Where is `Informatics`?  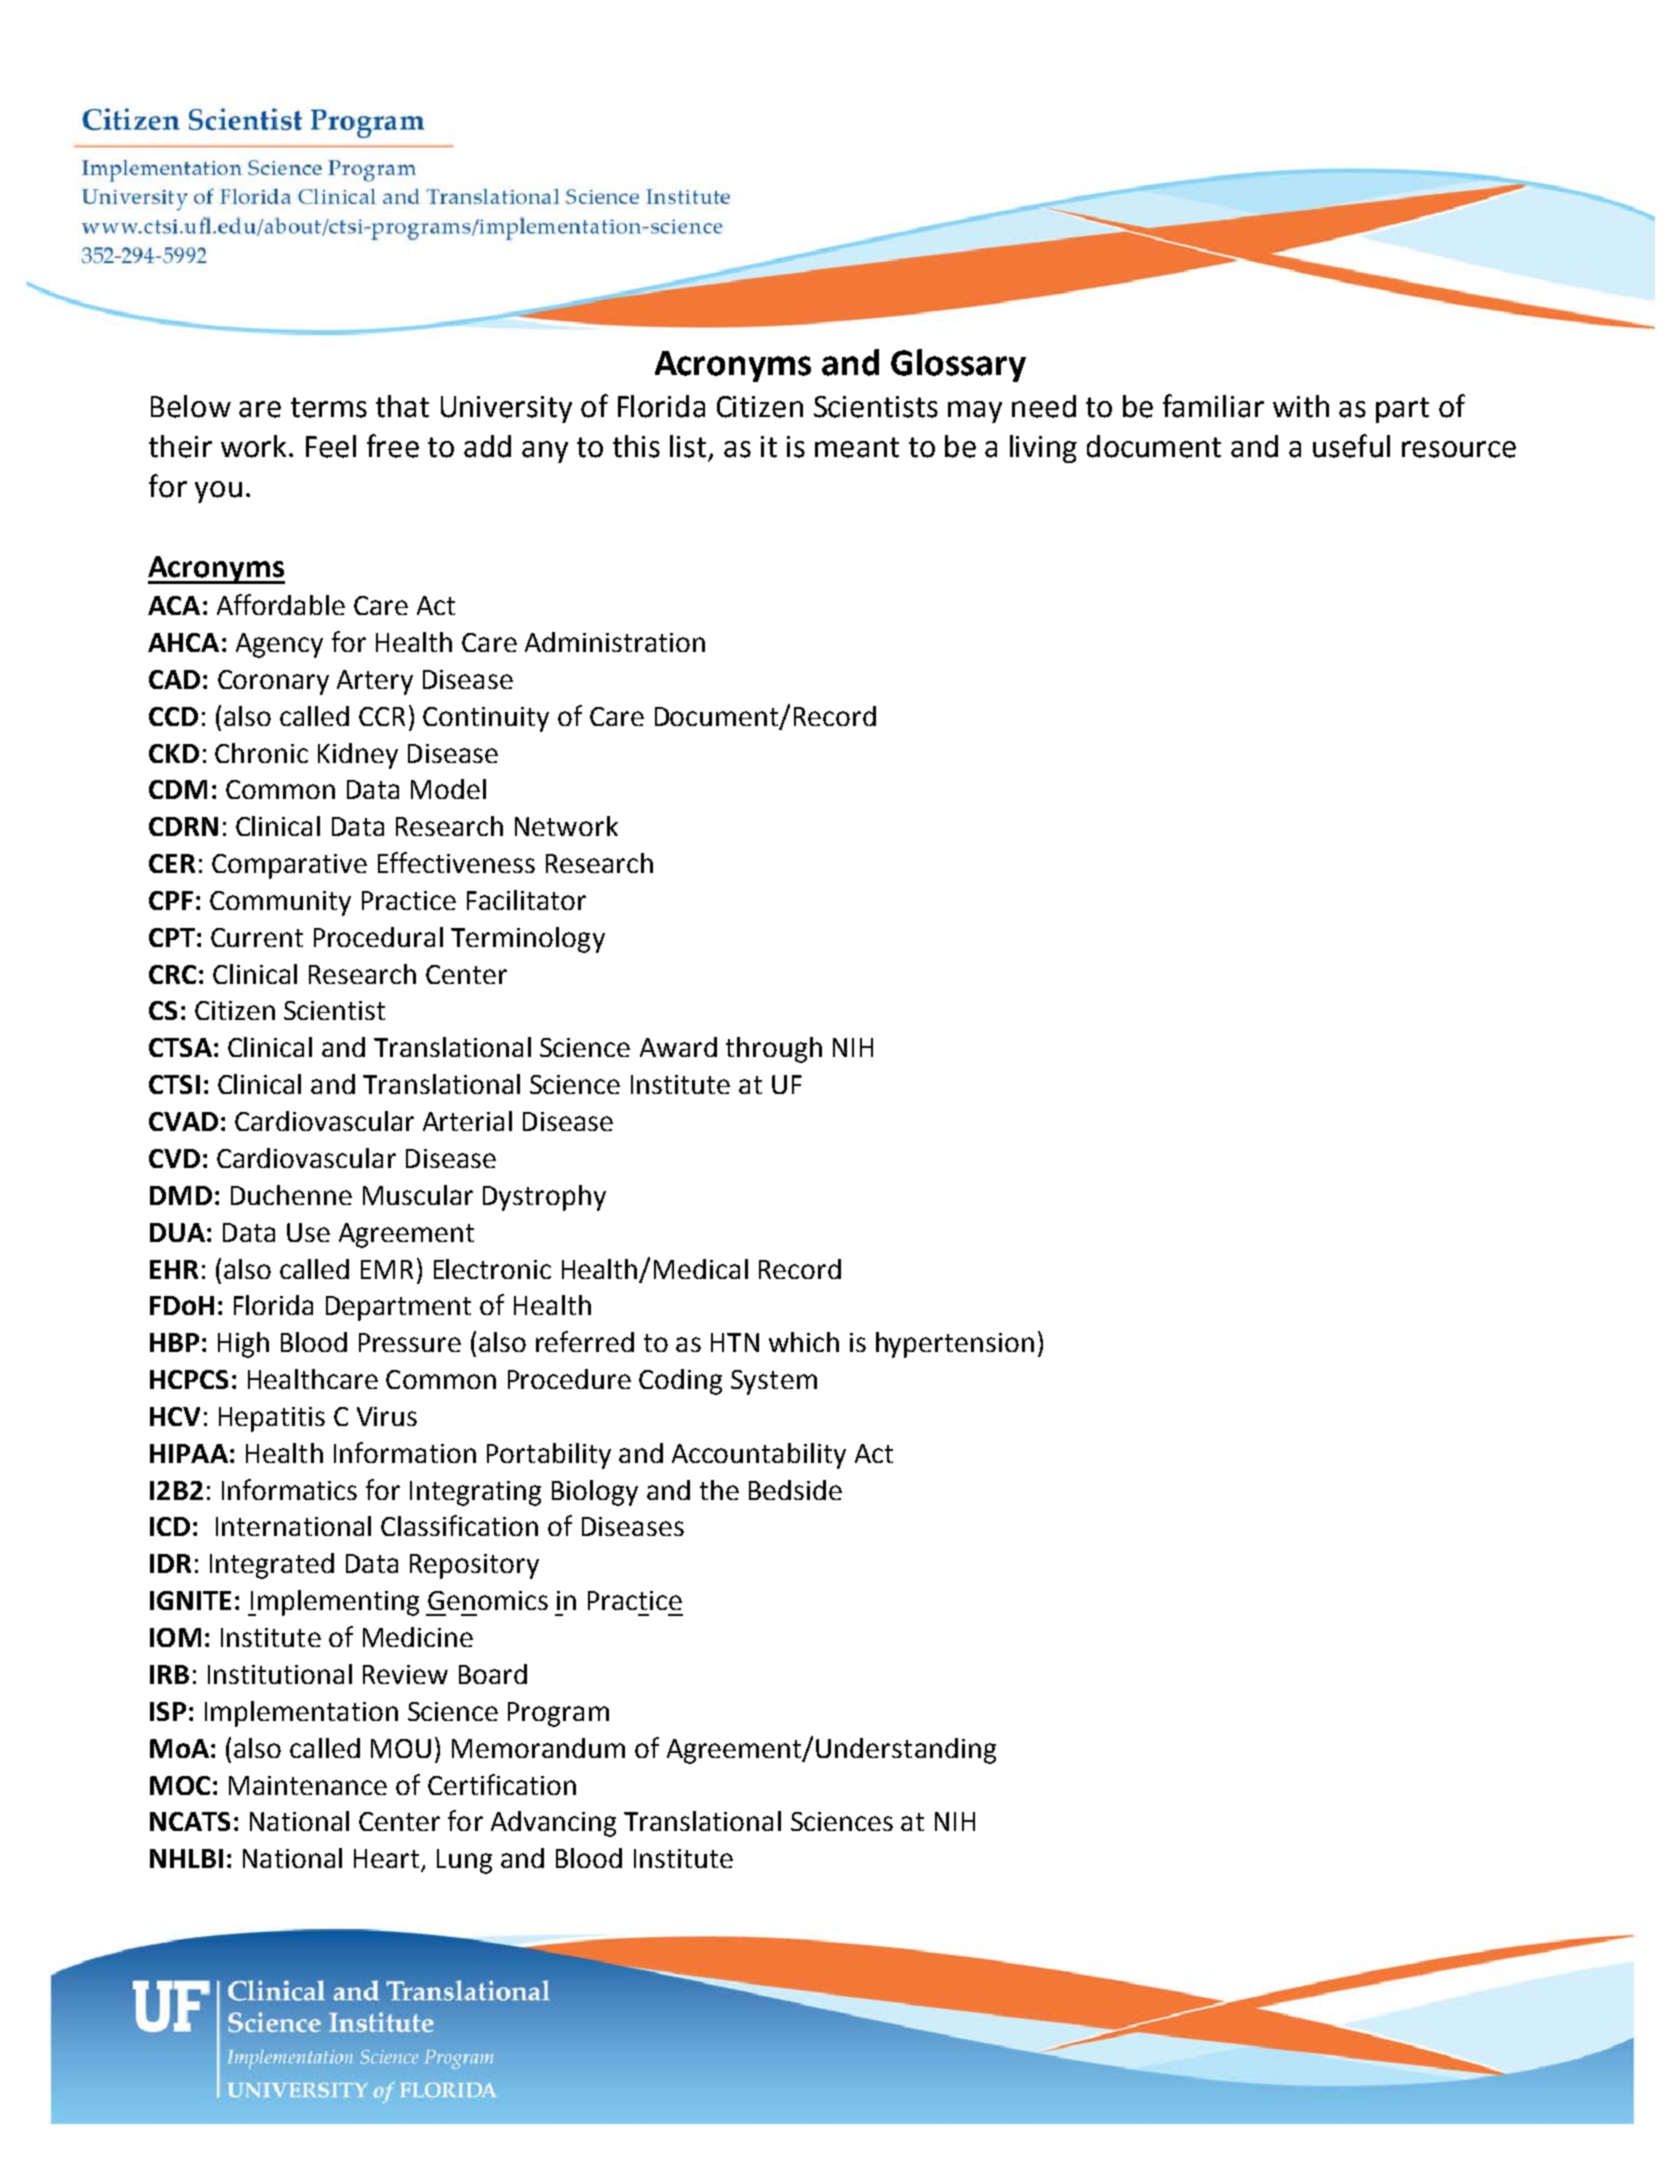
Informatics is located at coordinates (289, 1489).
